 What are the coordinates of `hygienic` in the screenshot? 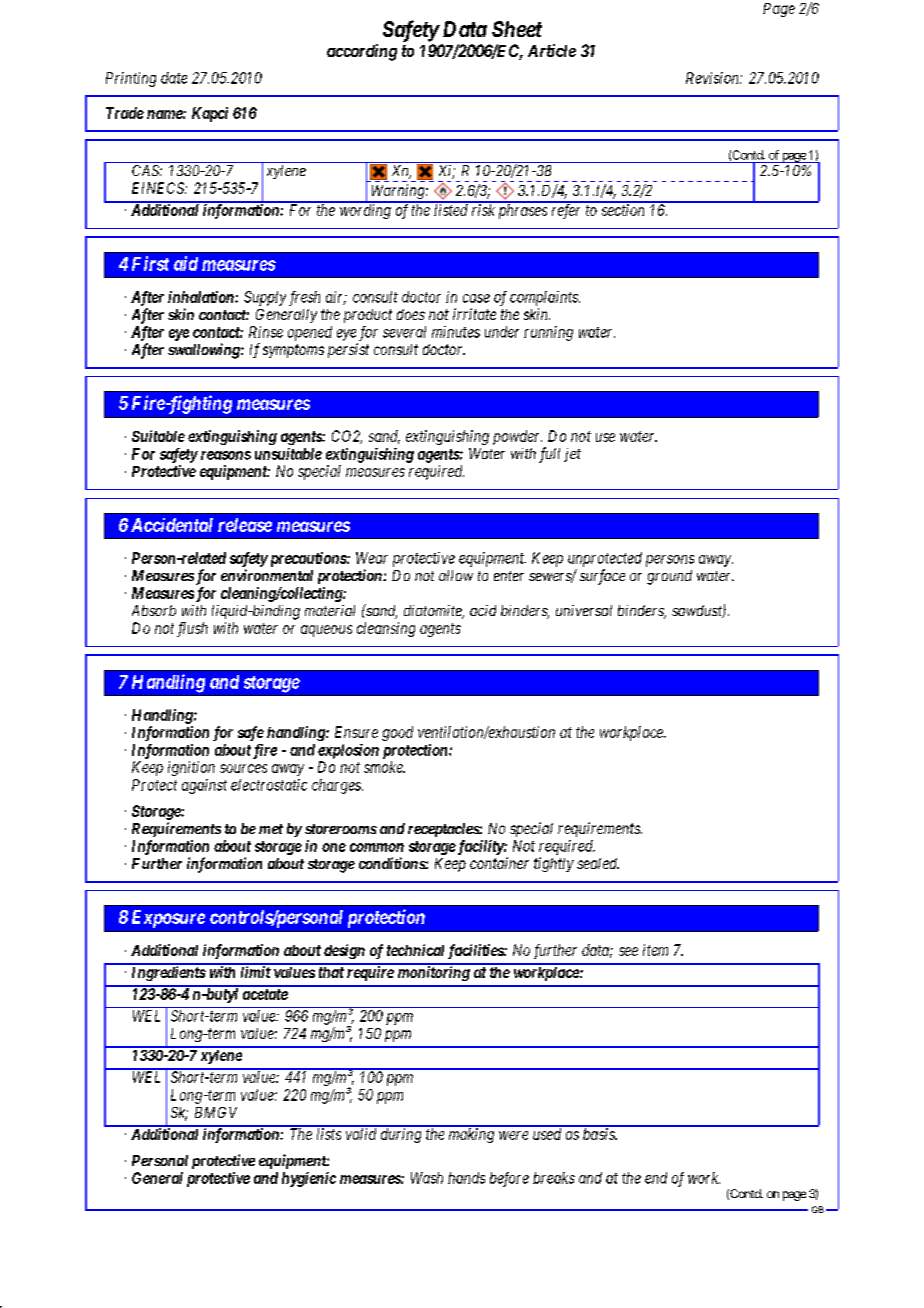 It's located at (309, 1179).
